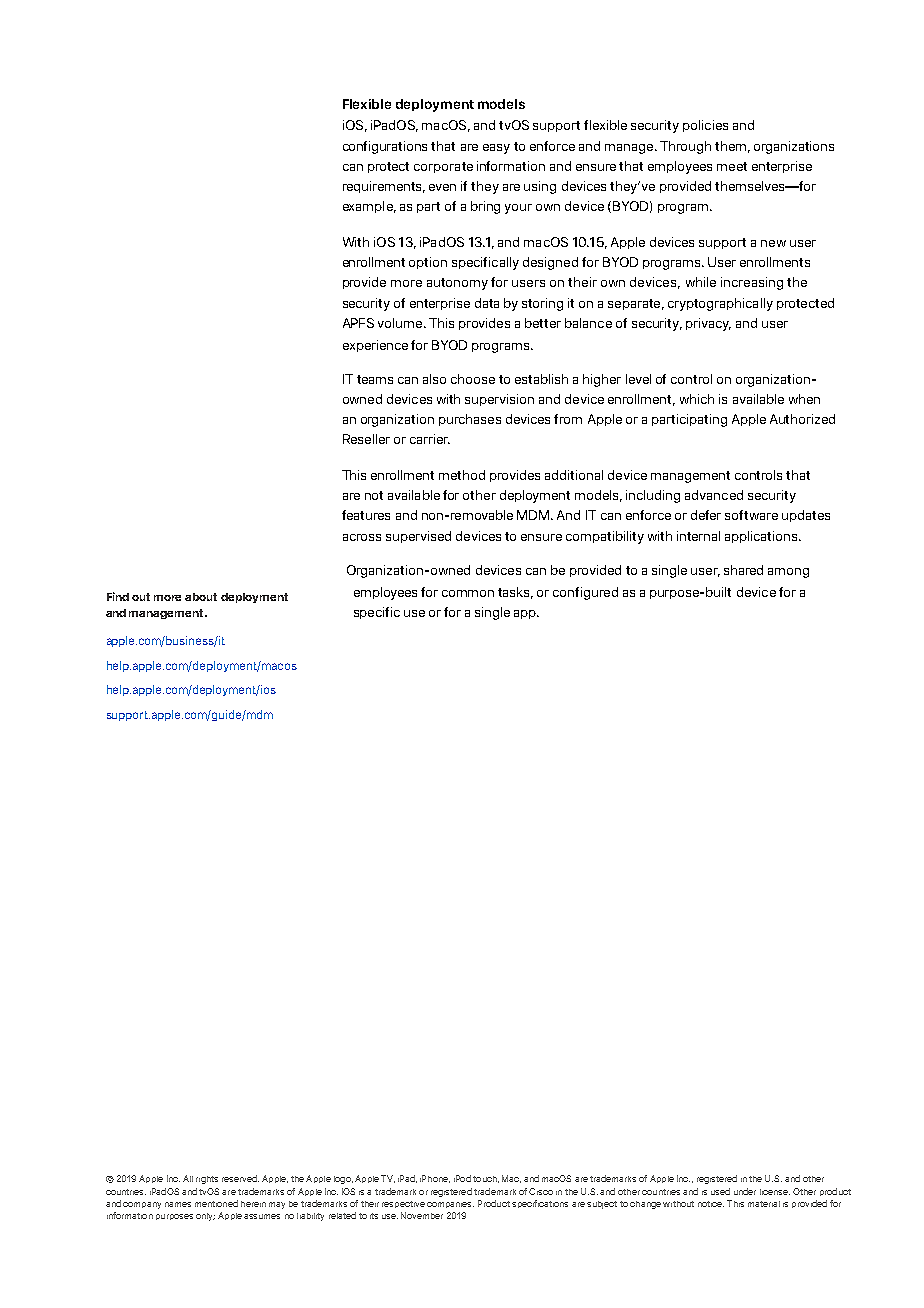  What do you see at coordinates (541, 1191) in the screenshot?
I see `Cisco` at bounding box center [541, 1191].
